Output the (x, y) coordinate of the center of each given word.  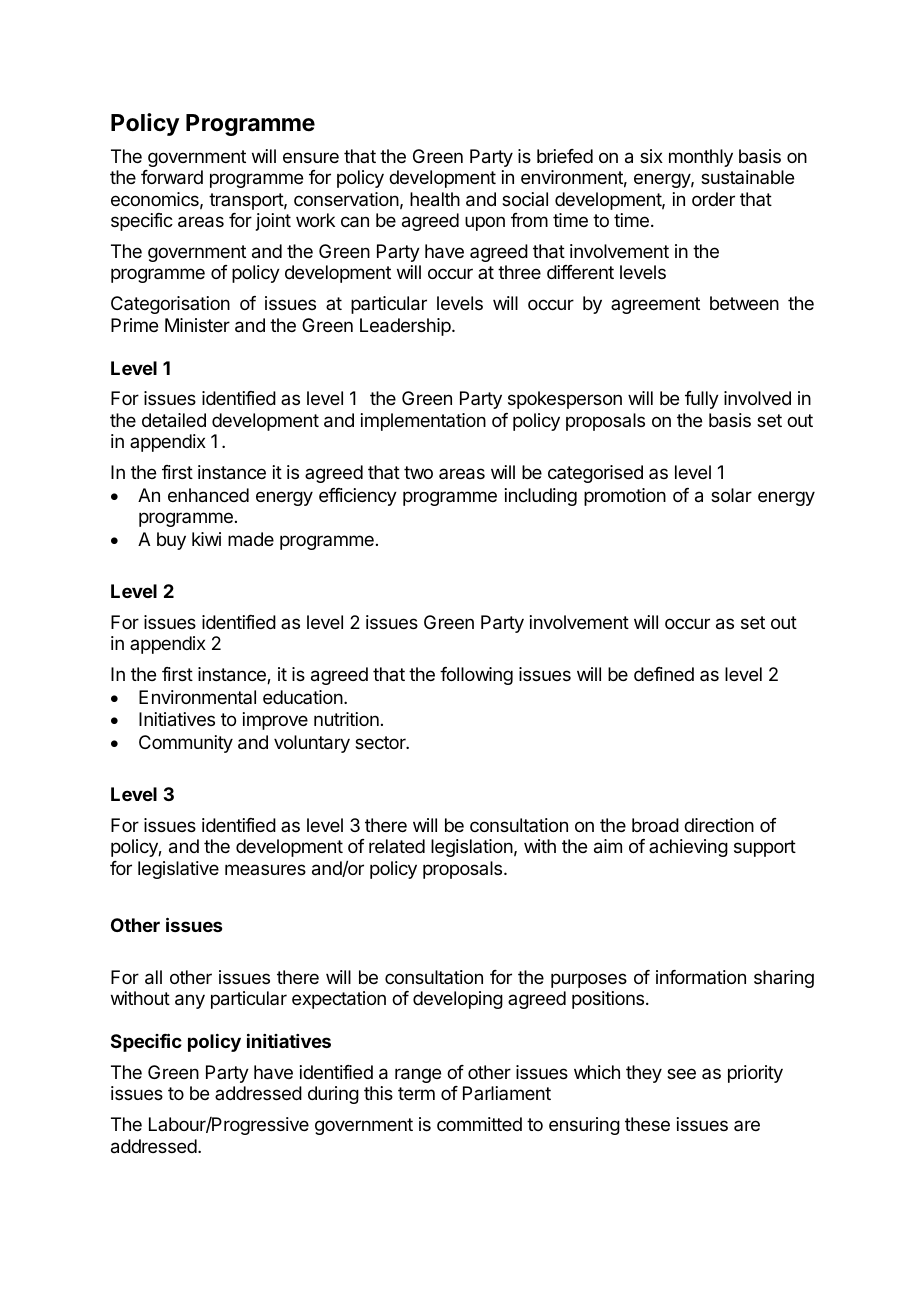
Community (186, 744)
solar (731, 495)
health (435, 199)
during (333, 1095)
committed (479, 1124)
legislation (472, 848)
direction (719, 825)
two (418, 472)
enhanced (208, 495)
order (713, 199)
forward (172, 177)
